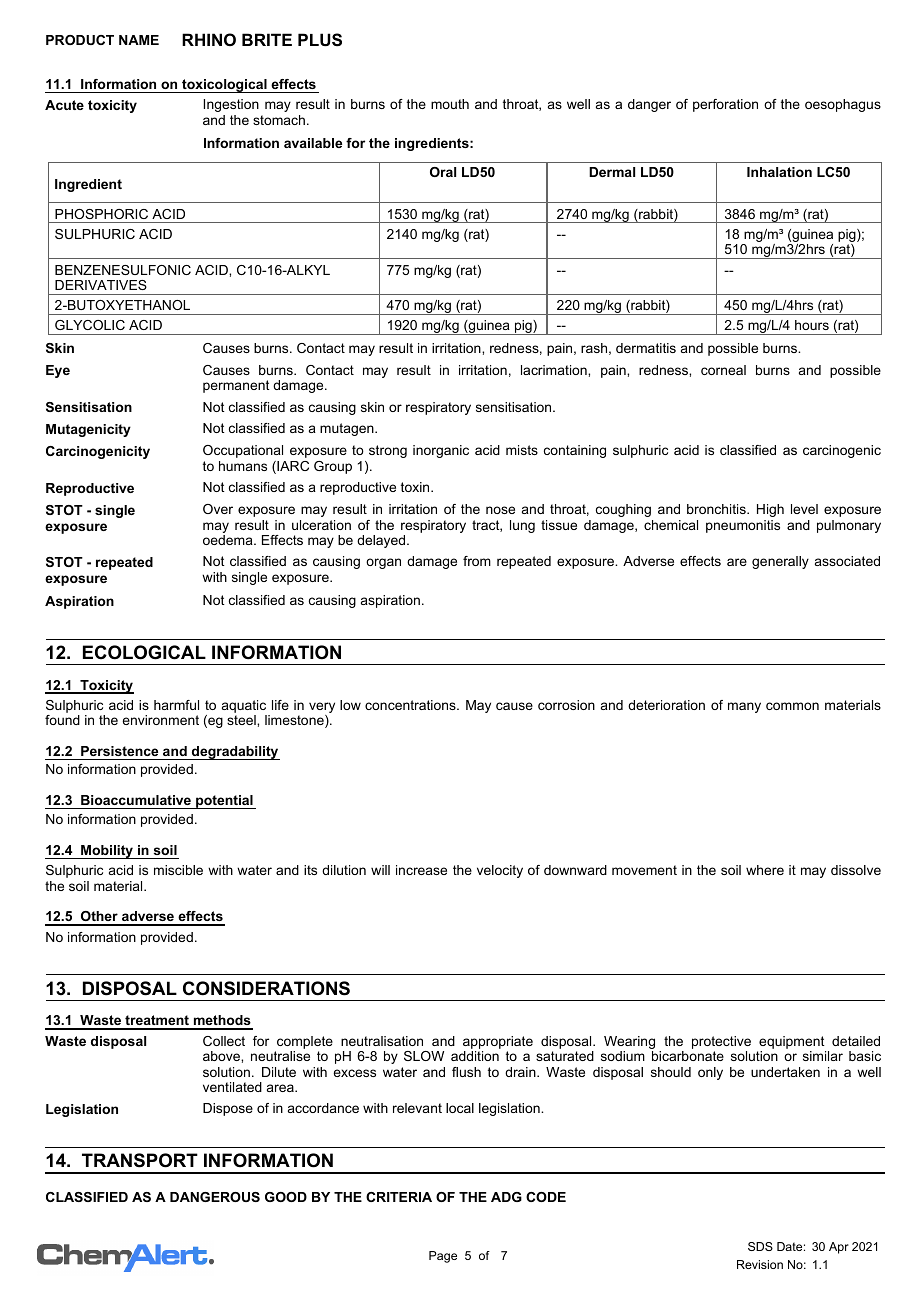 This screenshot has width=924, height=1308. What do you see at coordinates (178, 870) in the screenshot?
I see `miscible` at bounding box center [178, 870].
